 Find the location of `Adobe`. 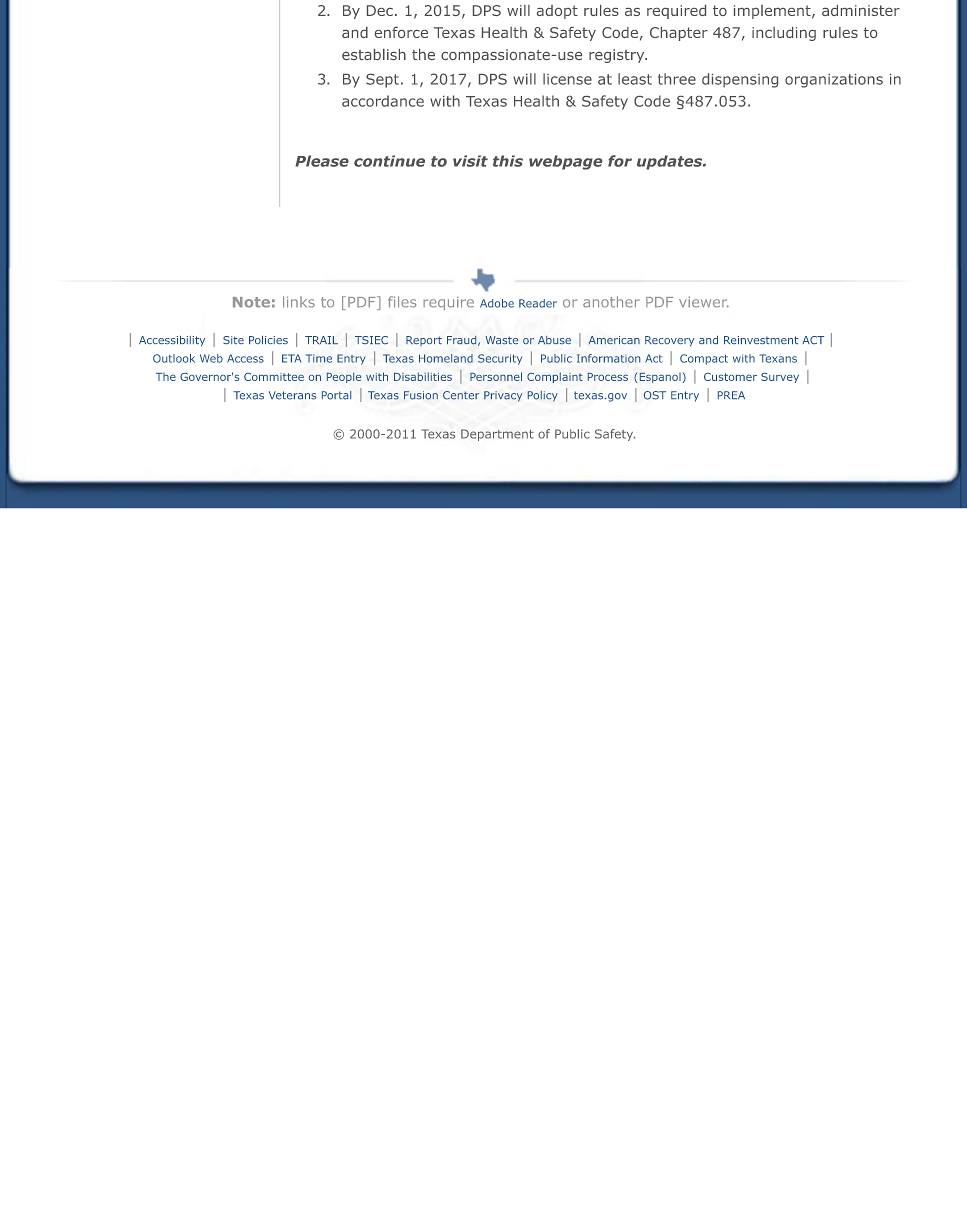

Adobe is located at coordinates (497, 303).
